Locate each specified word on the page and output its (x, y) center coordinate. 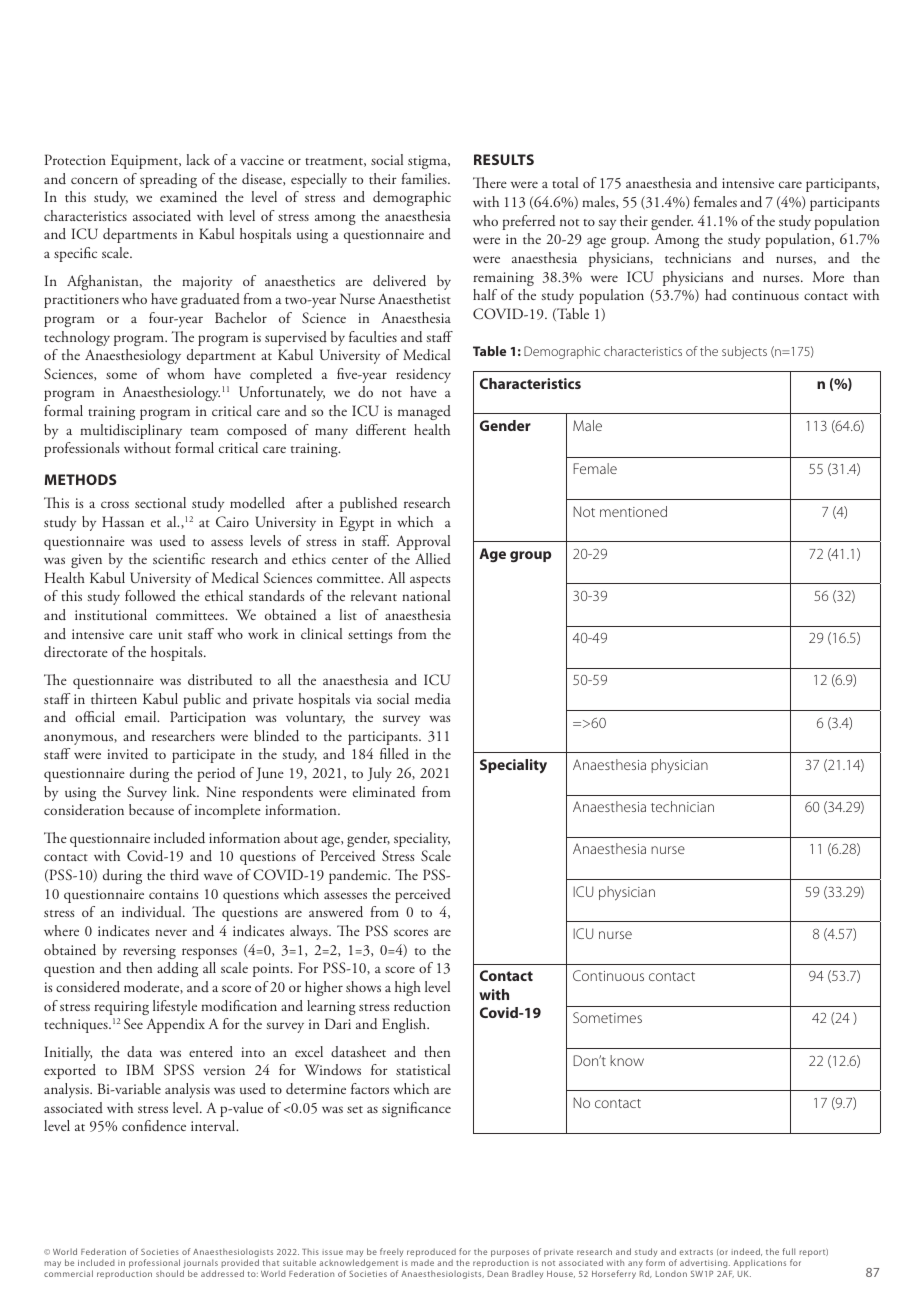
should (170, 1273)
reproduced (431, 1254)
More (828, 276)
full (788, 1251)
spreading (168, 180)
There (490, 182)
